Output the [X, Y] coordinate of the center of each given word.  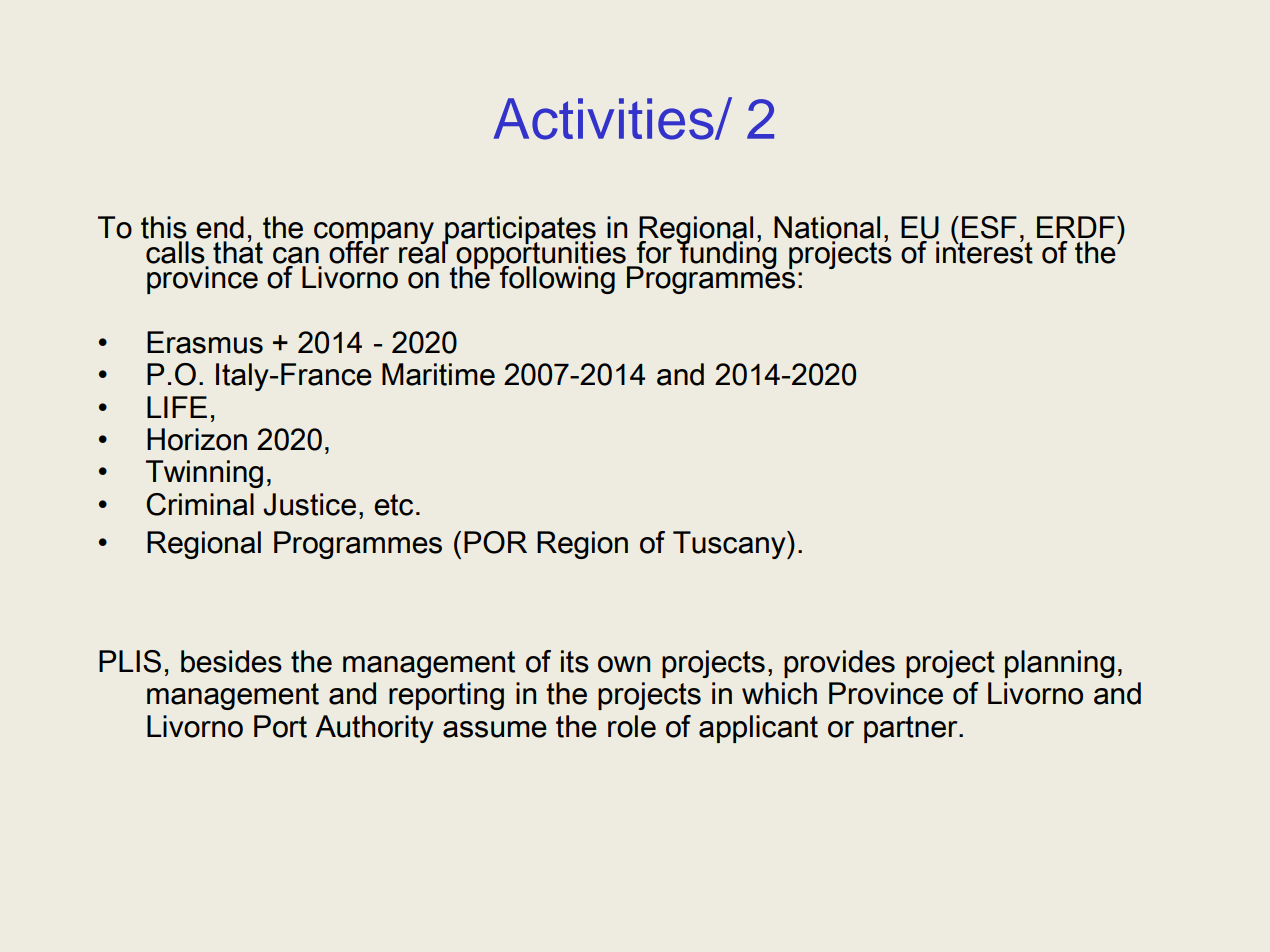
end [220, 227]
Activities [605, 119]
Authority [374, 729]
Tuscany [730, 545]
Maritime [438, 374]
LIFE [177, 407]
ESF [989, 227]
